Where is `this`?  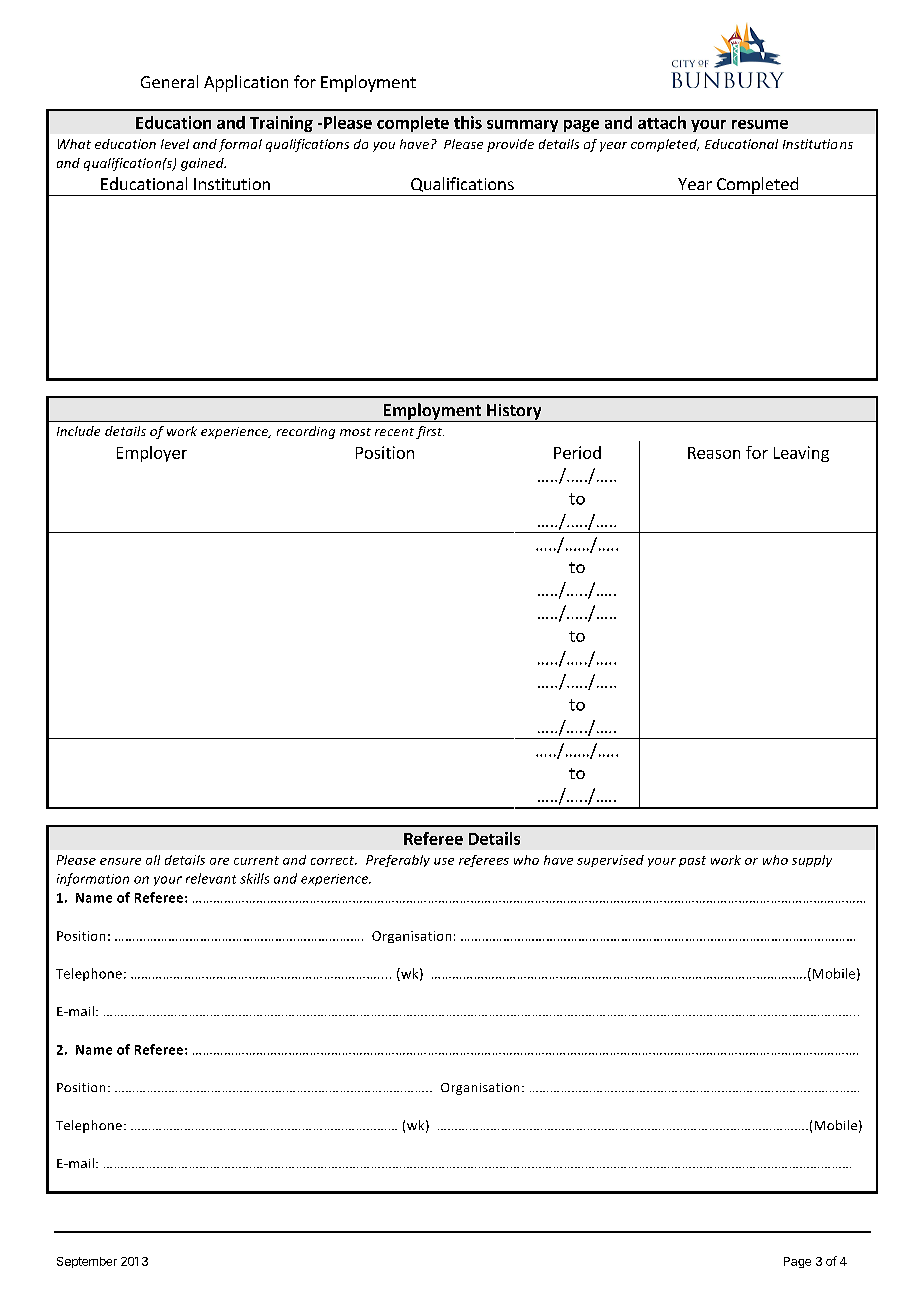
this is located at coordinates (468, 122).
